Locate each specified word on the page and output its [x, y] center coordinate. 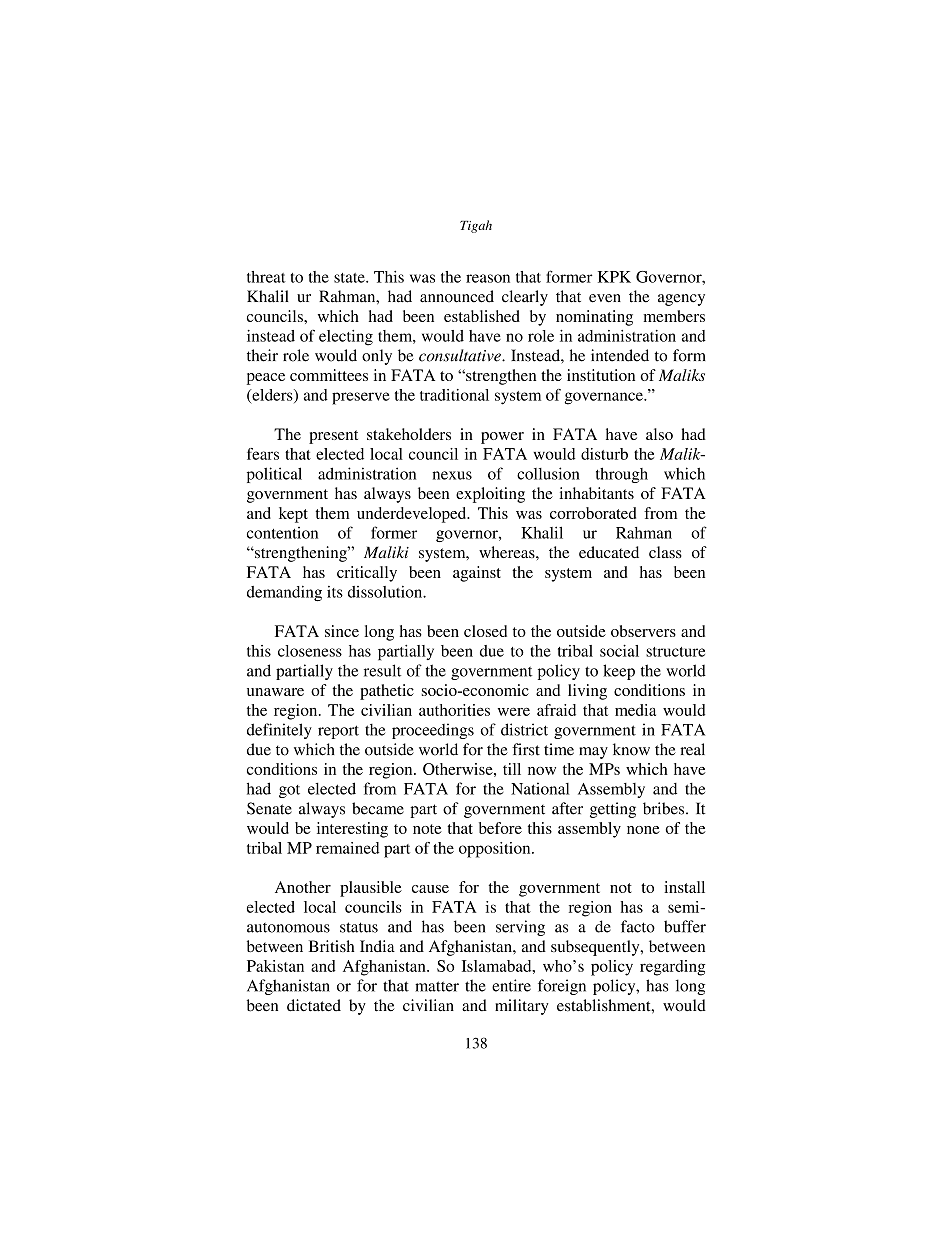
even [605, 298]
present [333, 437]
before [500, 828]
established [482, 316]
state [350, 278]
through [622, 475]
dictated [314, 1005]
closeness [310, 651]
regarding [672, 968]
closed [485, 631]
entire [511, 985]
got [289, 791]
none [643, 830]
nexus [452, 475]
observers [643, 631]
